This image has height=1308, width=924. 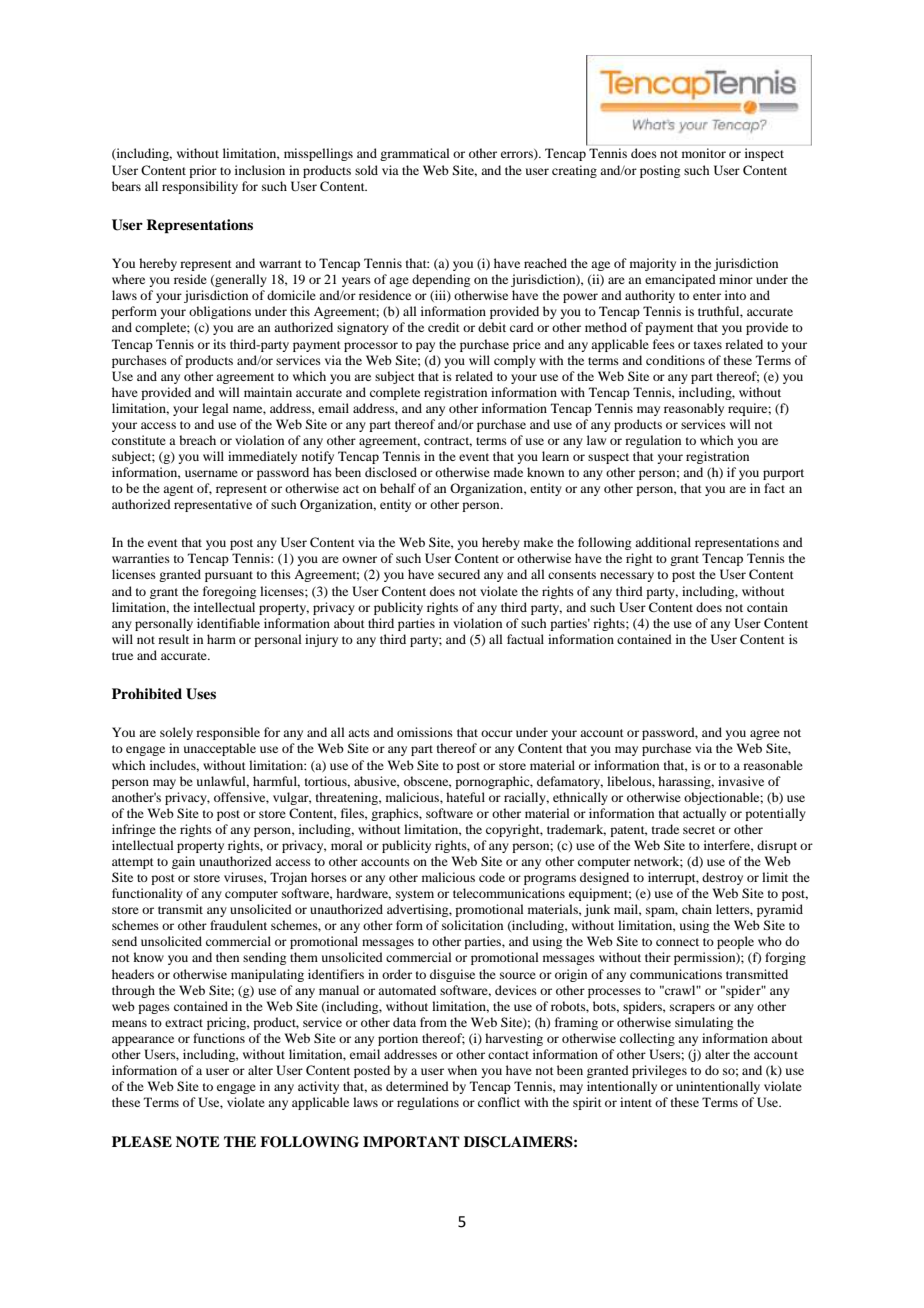 I want to click on gain, so click(x=183, y=862).
